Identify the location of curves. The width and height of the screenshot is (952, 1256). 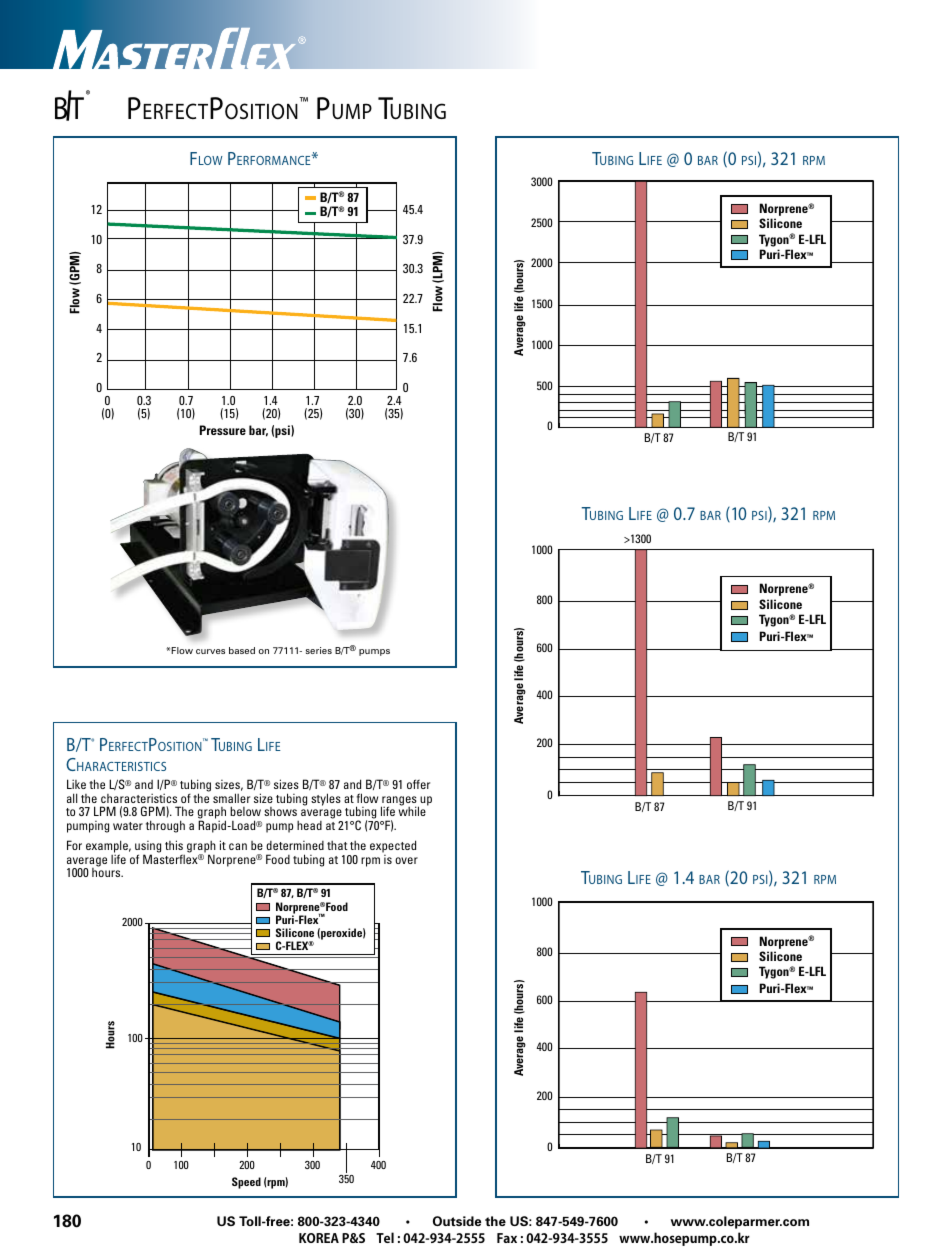
(210, 651).
